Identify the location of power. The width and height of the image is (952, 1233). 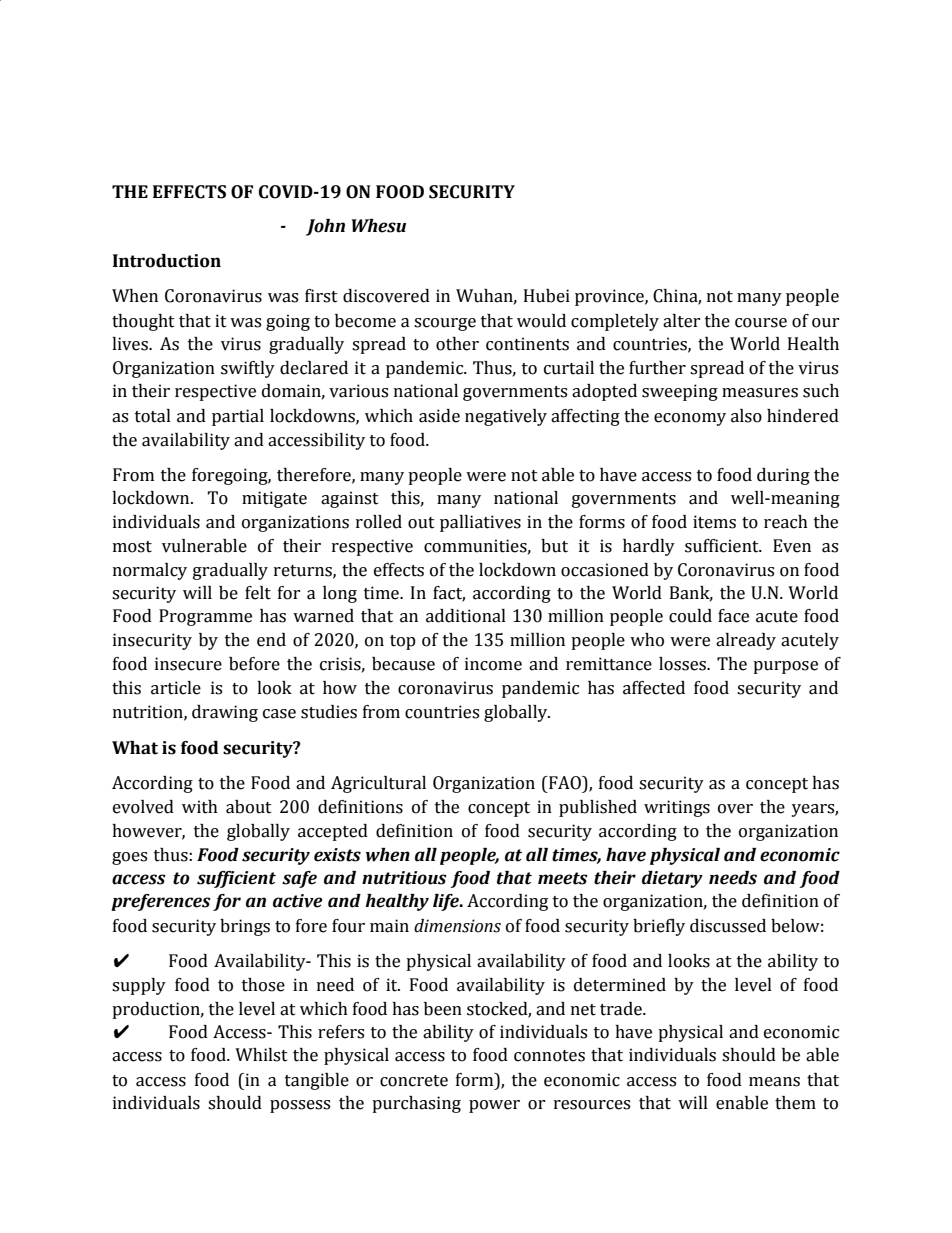
(494, 1106).
